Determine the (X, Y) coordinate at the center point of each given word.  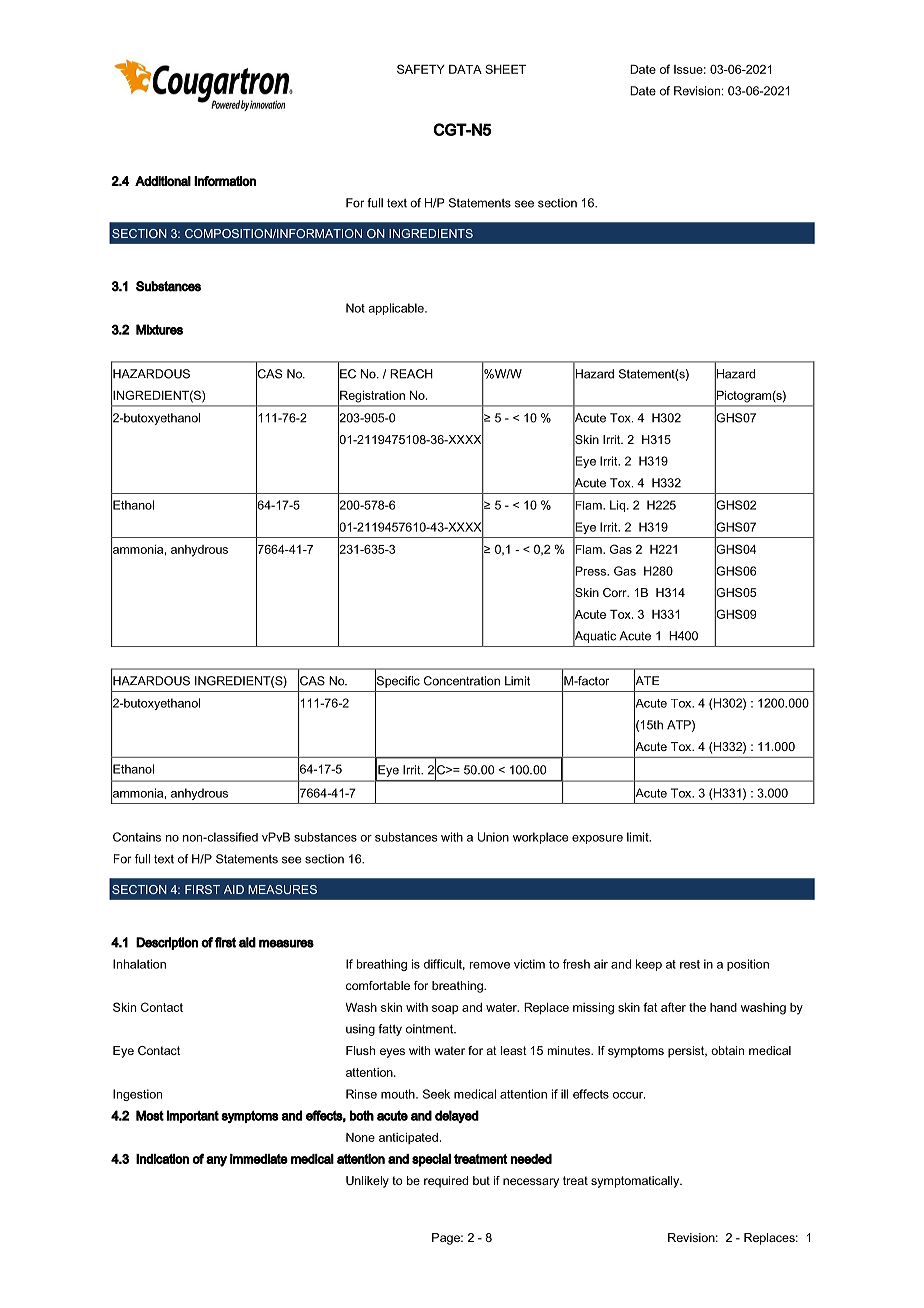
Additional (163, 181)
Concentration (462, 681)
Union (493, 837)
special (431, 1160)
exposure (597, 839)
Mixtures (159, 329)
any (216, 1161)
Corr (616, 592)
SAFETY (421, 69)
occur (629, 1095)
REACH (411, 374)
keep (649, 965)
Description (167, 943)
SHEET (505, 69)
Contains (137, 837)
